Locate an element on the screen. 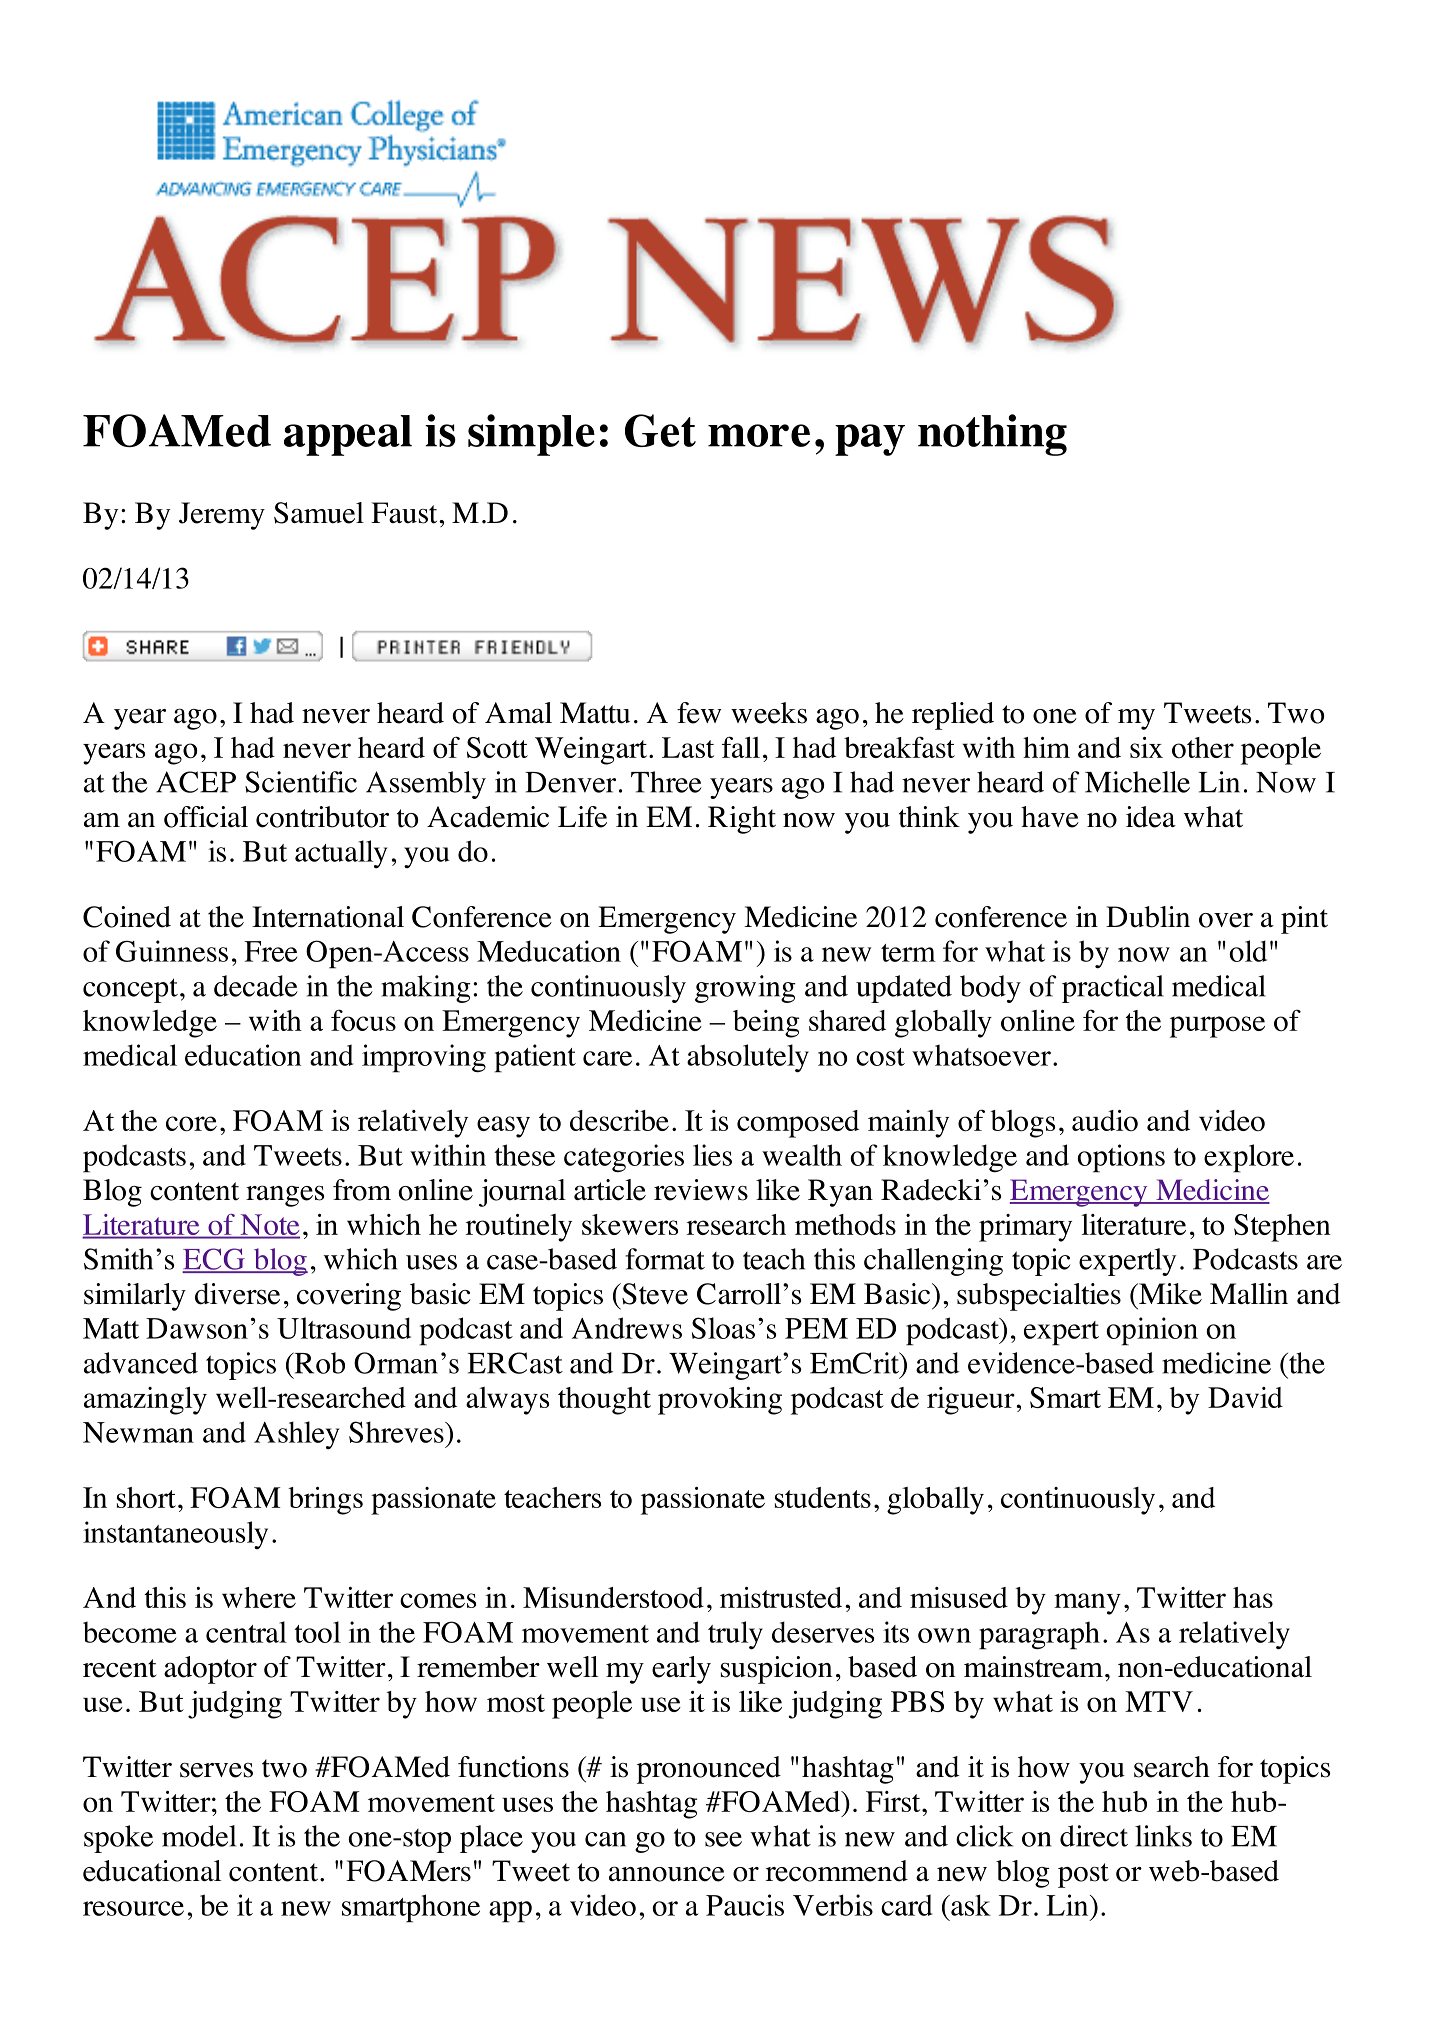 Image resolution: width=1429 pixels, height=2022 pixels. growing is located at coordinates (745, 989).
